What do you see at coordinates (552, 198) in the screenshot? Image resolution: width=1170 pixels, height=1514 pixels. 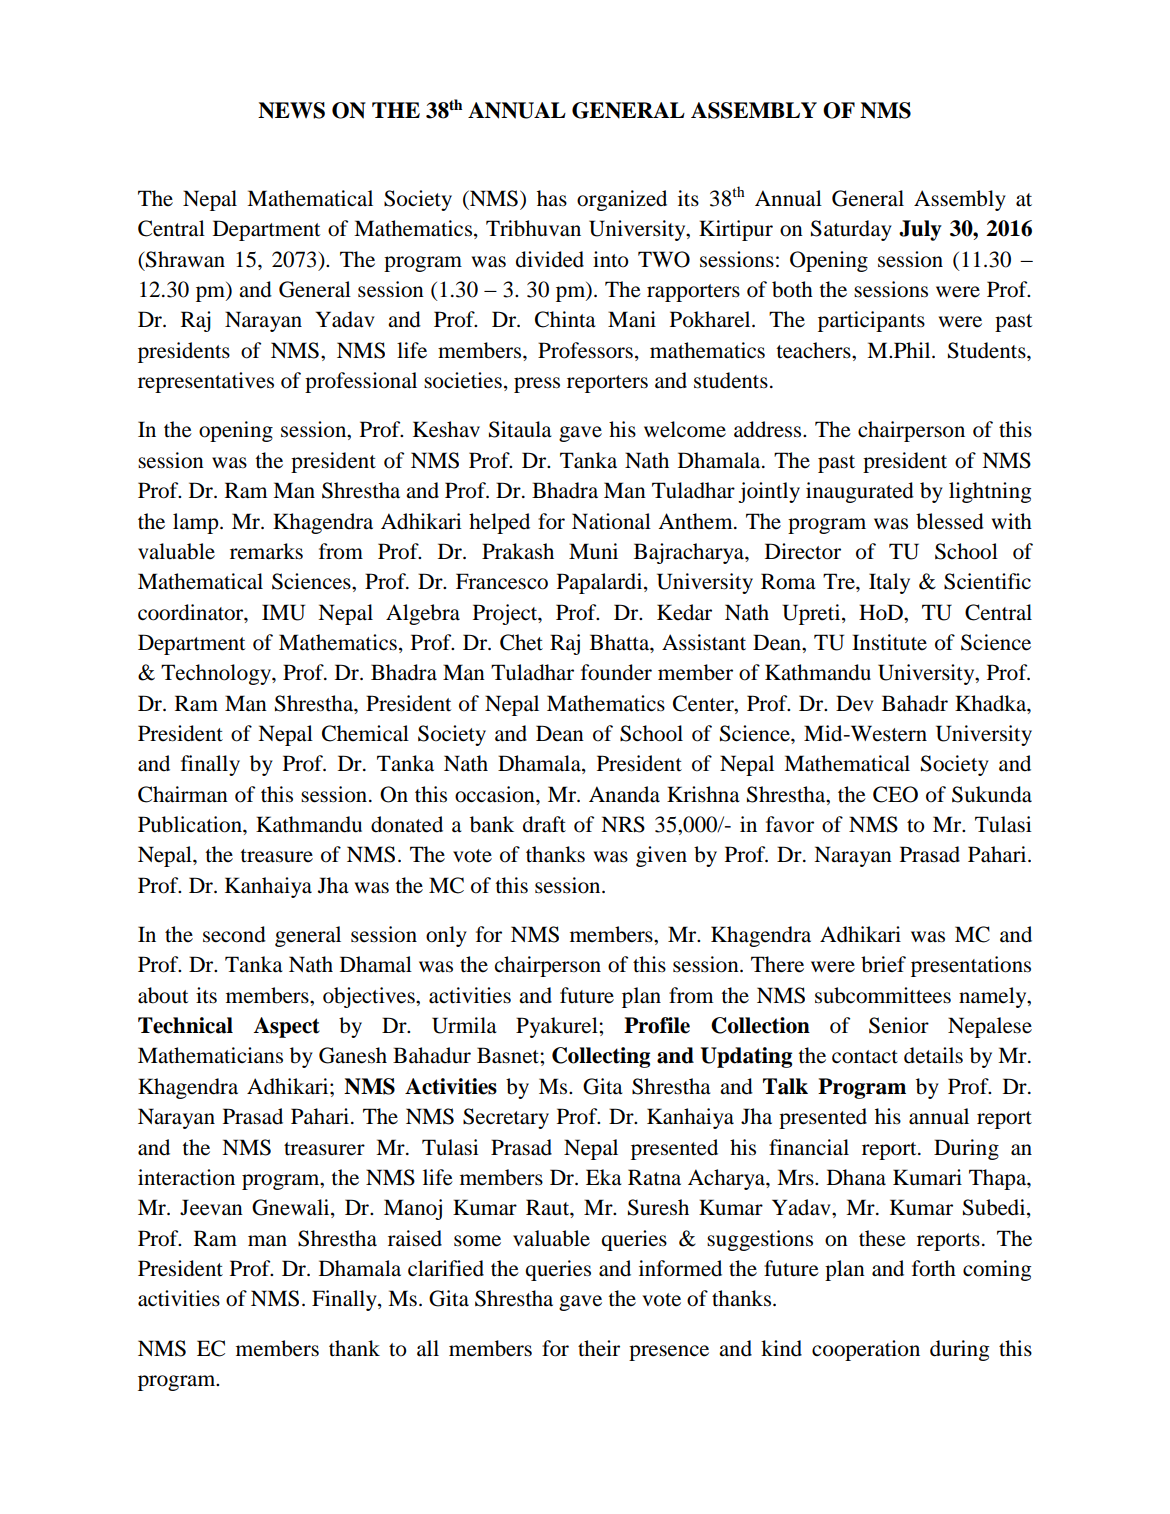 I see `has` at bounding box center [552, 198].
